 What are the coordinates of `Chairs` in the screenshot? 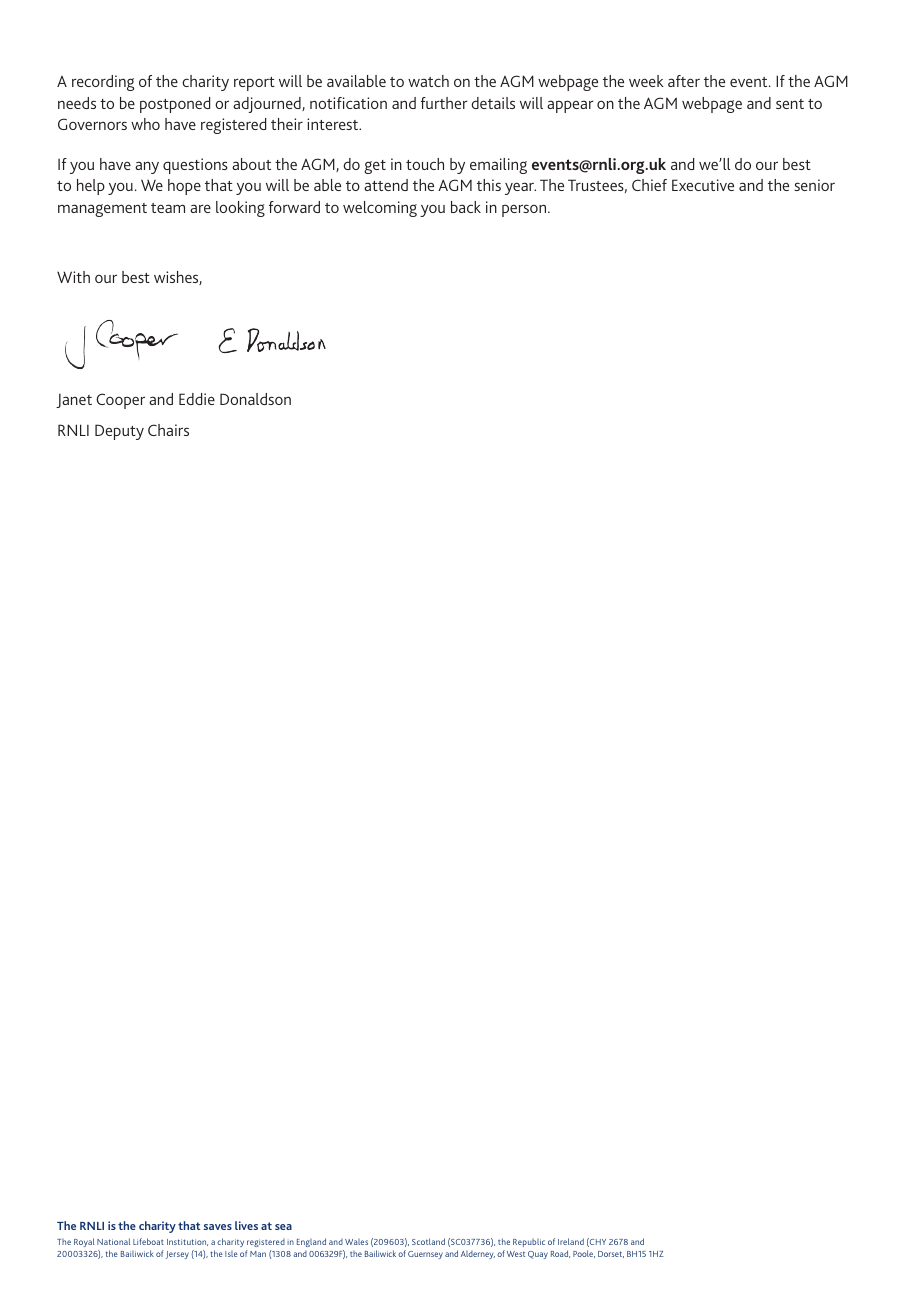 It's located at (168, 430).
